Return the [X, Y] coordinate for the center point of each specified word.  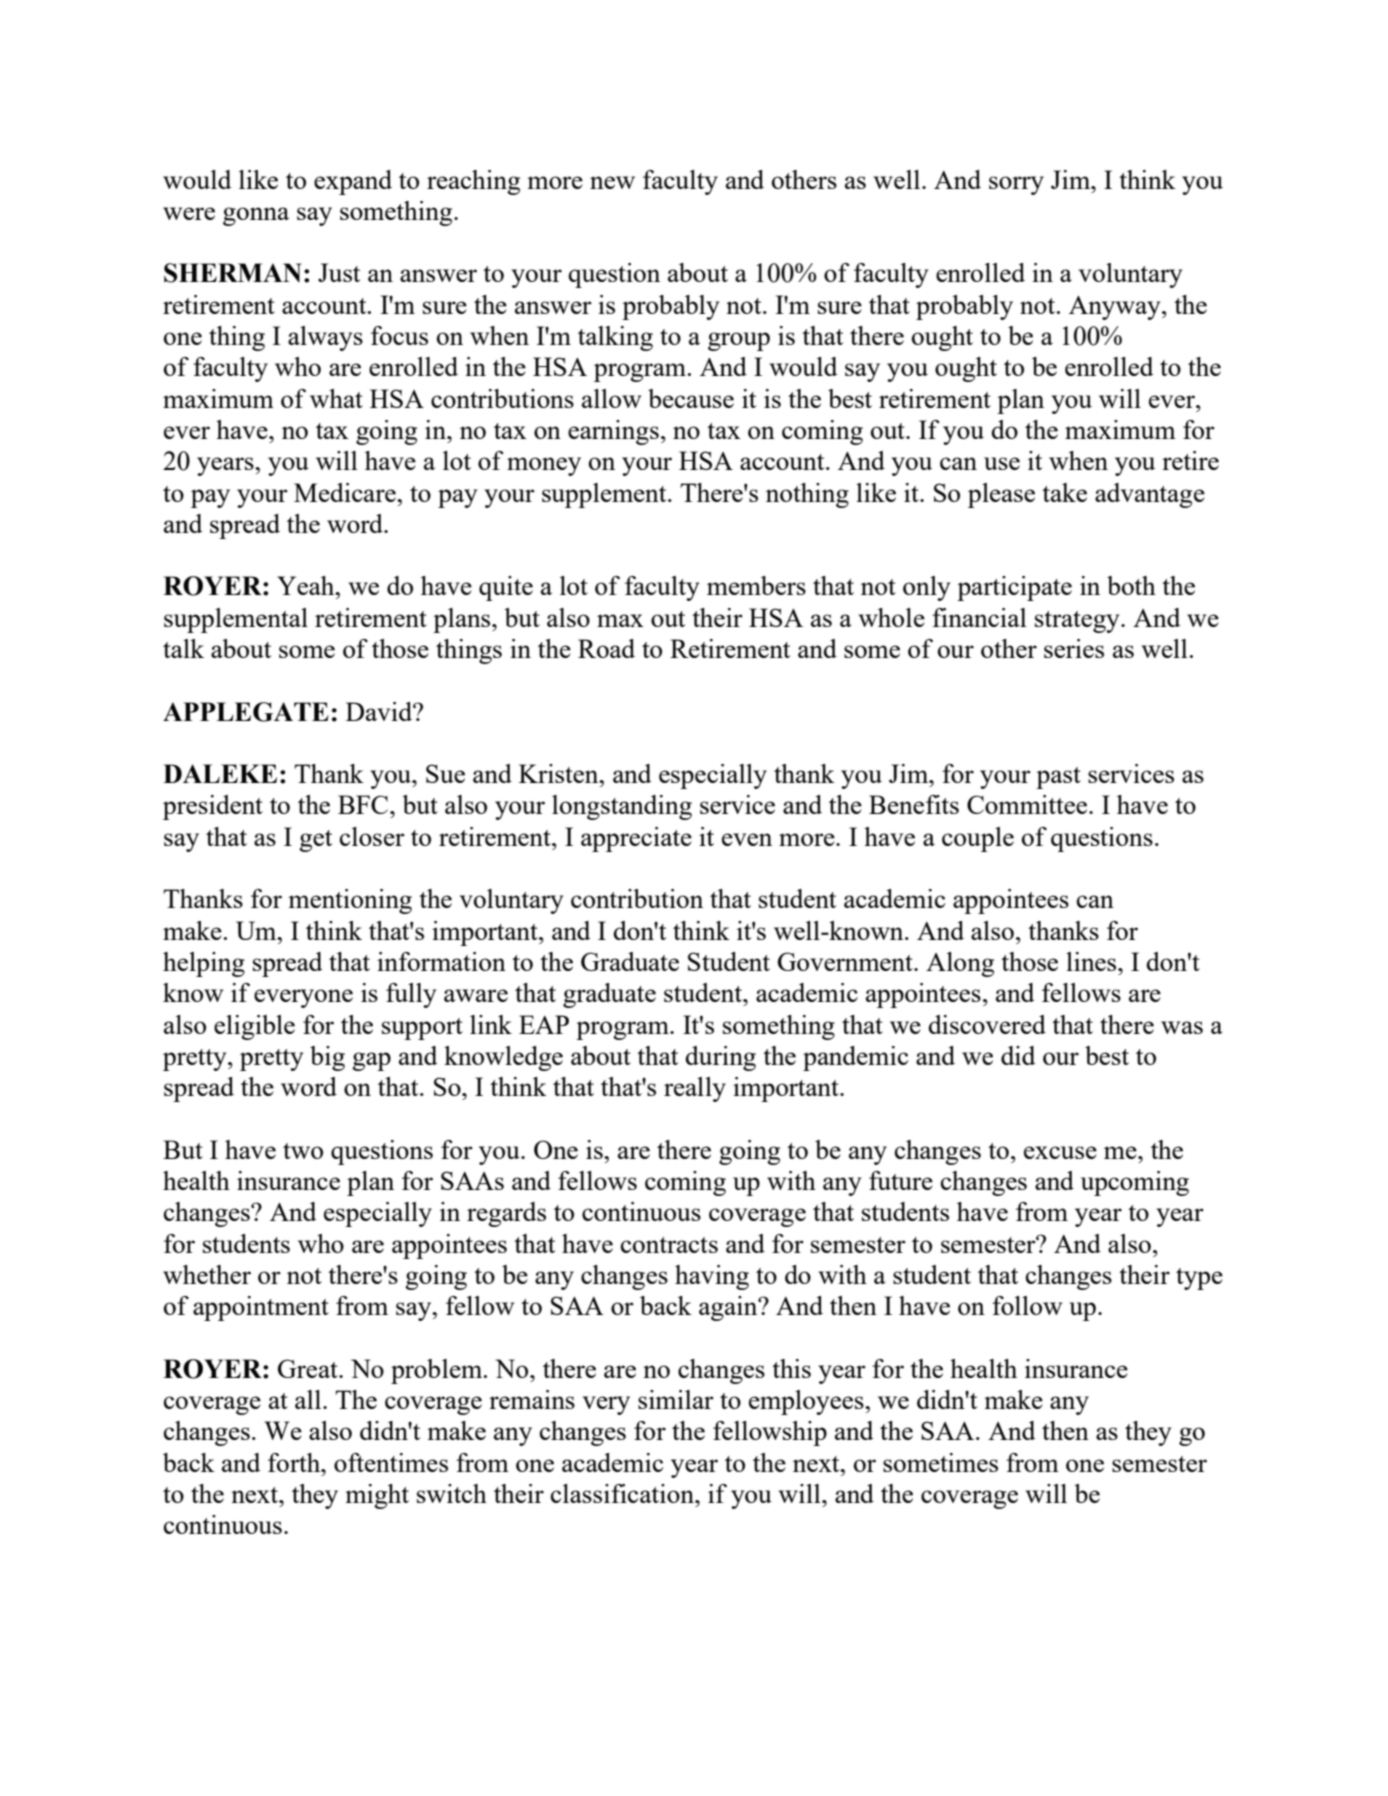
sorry [1016, 185]
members [756, 585]
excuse [1060, 1152]
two [303, 1151]
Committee [1028, 804]
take [1064, 492]
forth [295, 1462]
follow [1027, 1305]
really [695, 1089]
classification [623, 1493]
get [315, 841]
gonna [256, 216]
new [612, 182]
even [747, 839]
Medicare [346, 492]
